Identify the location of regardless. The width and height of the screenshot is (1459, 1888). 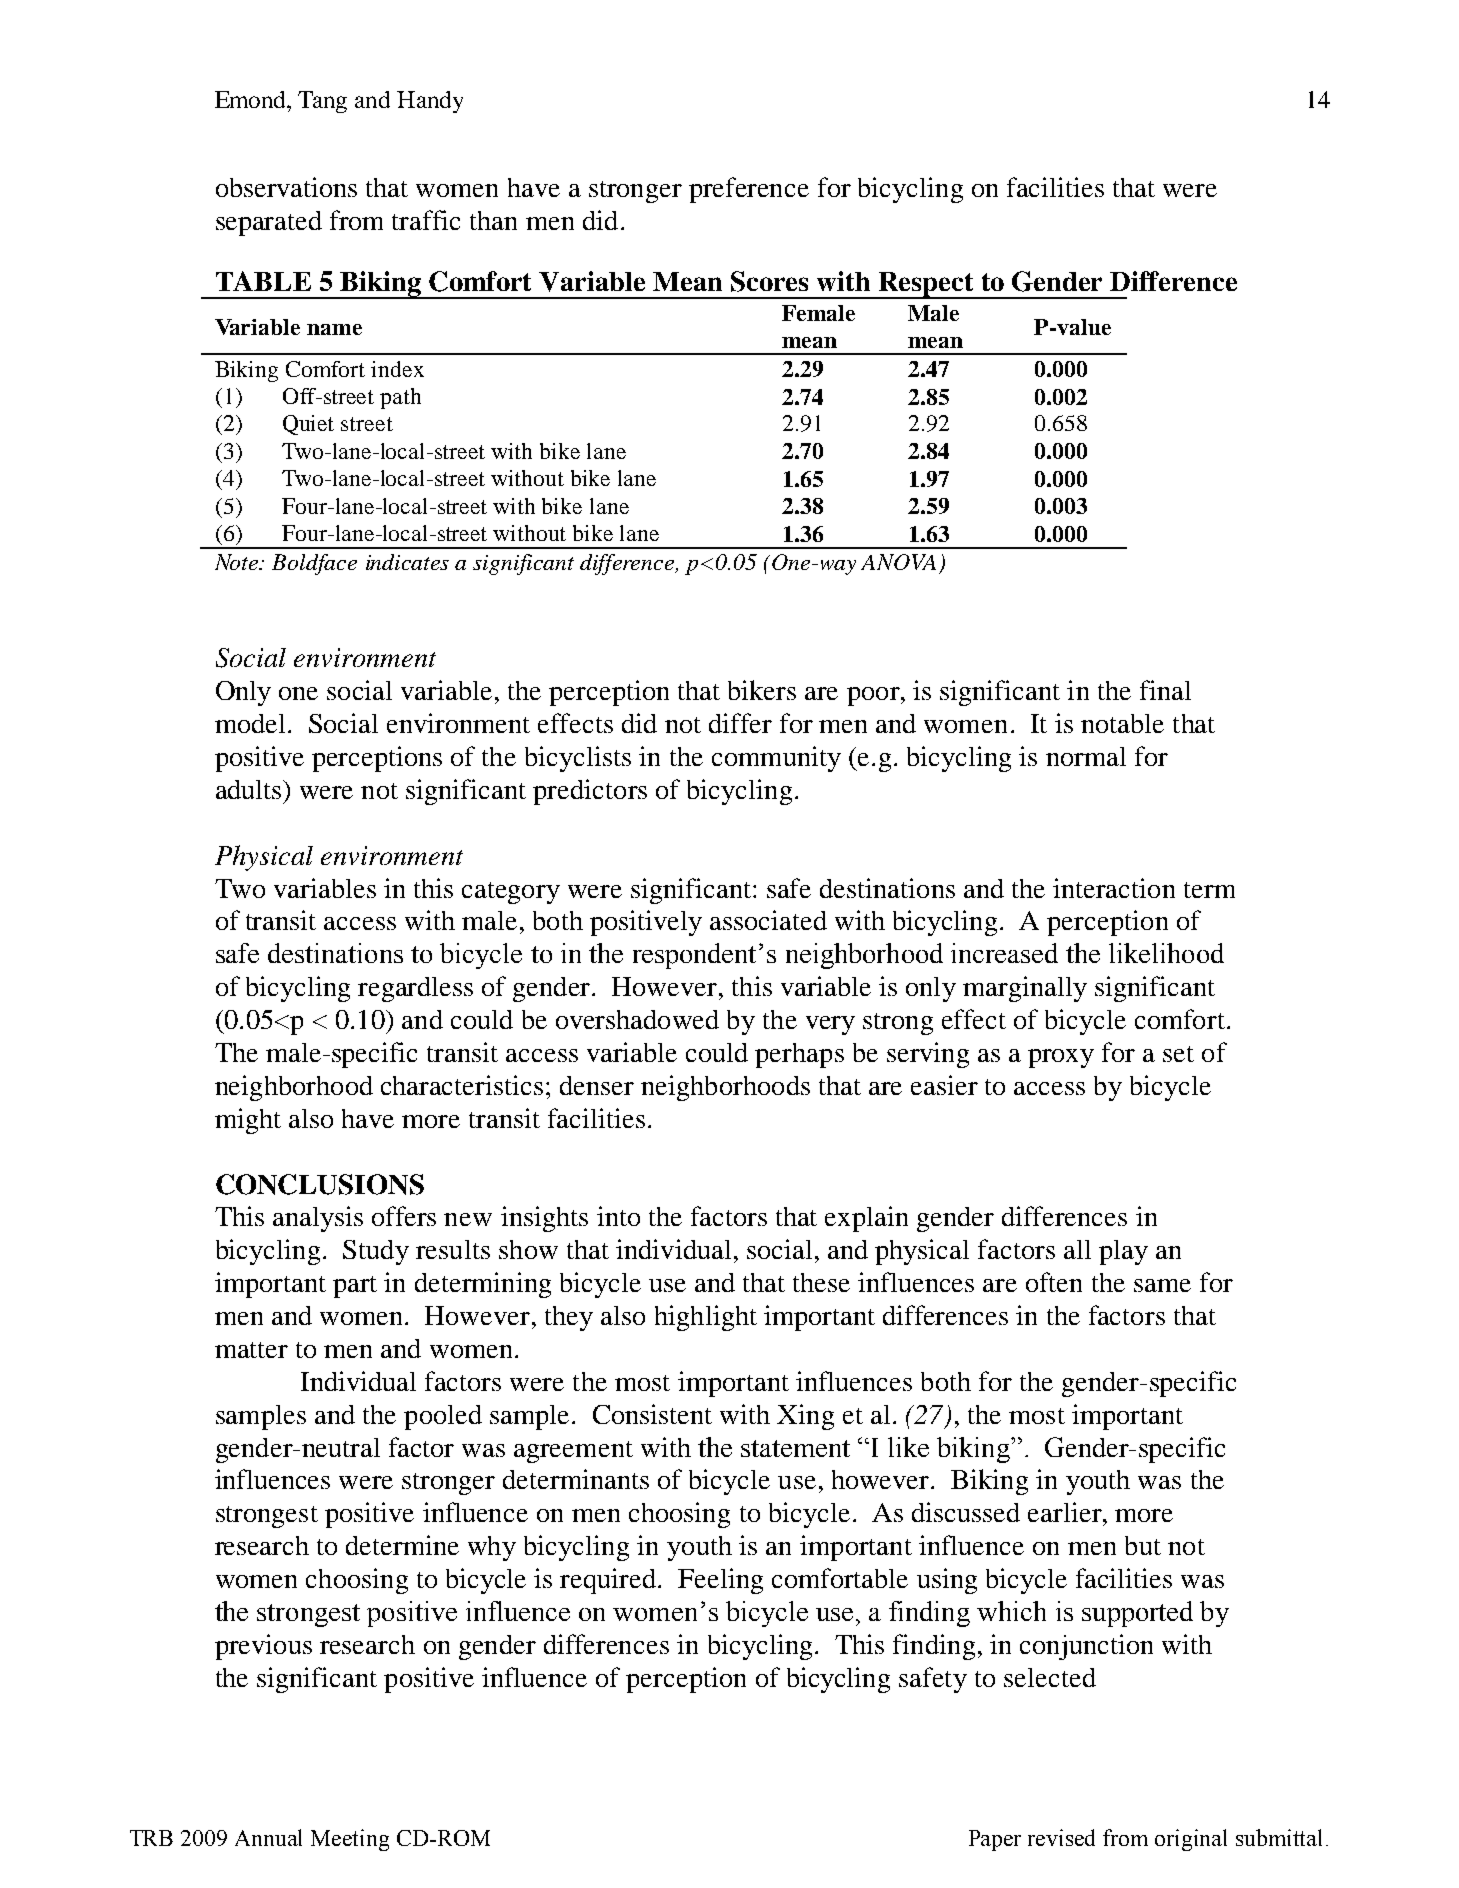
(415, 989).
